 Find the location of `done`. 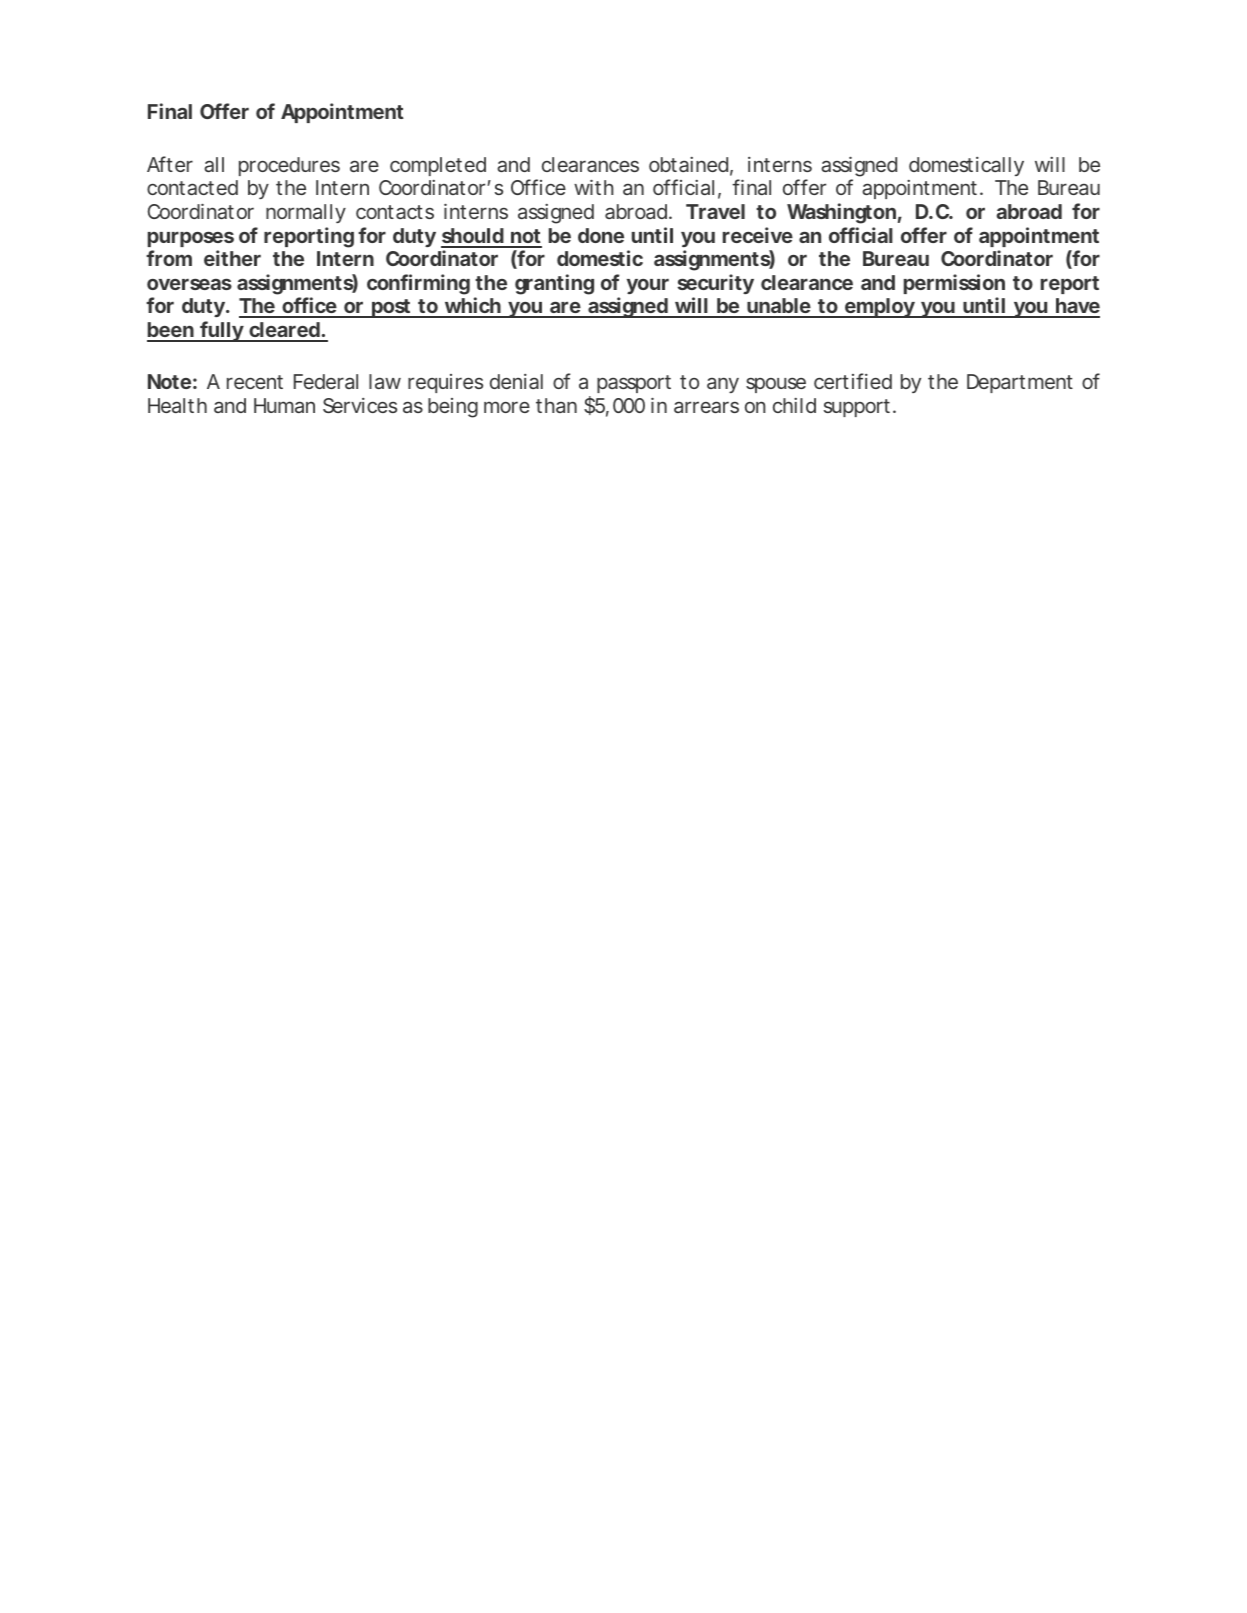

done is located at coordinates (601, 235).
